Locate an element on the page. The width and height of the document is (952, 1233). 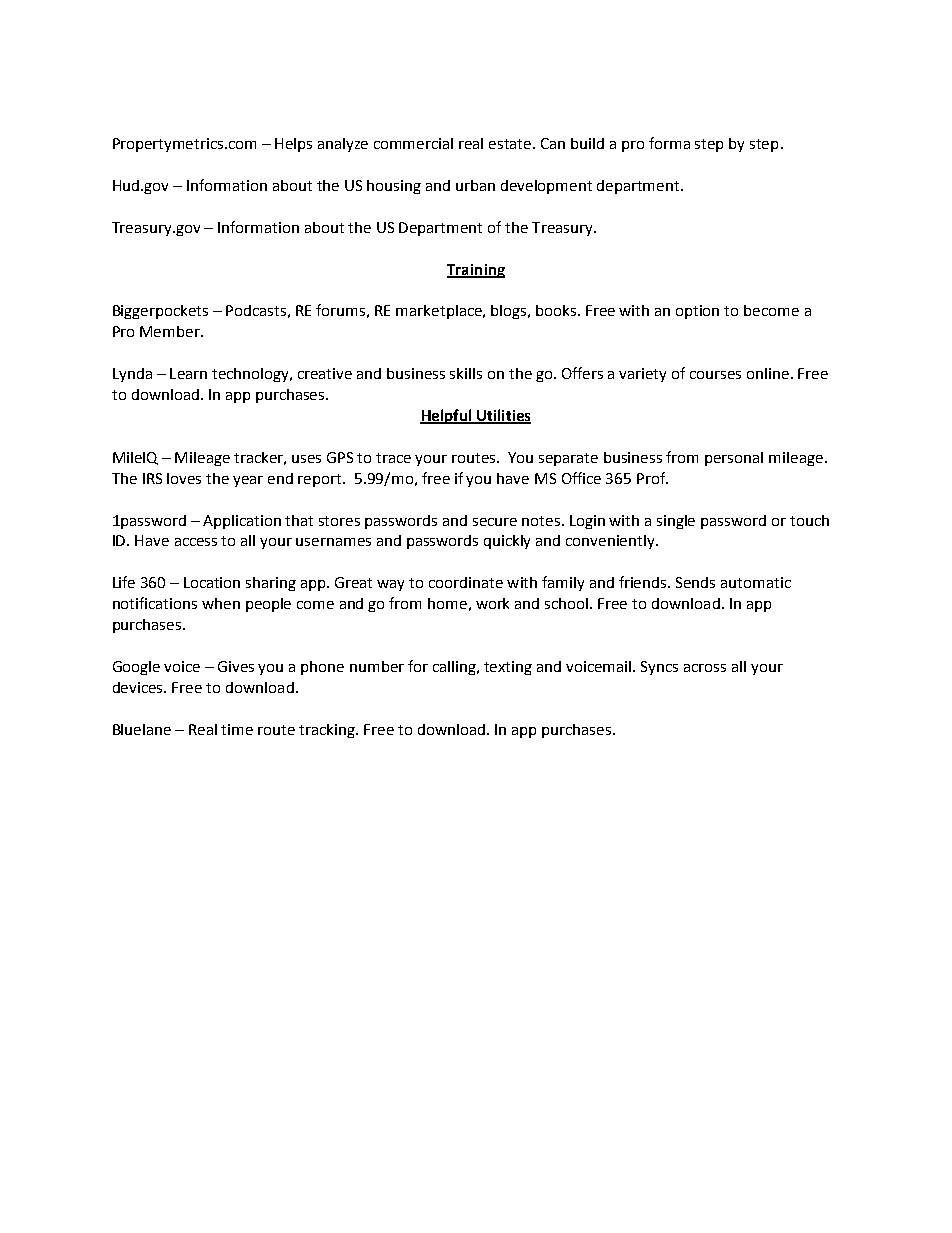
Helps is located at coordinates (293, 145).
